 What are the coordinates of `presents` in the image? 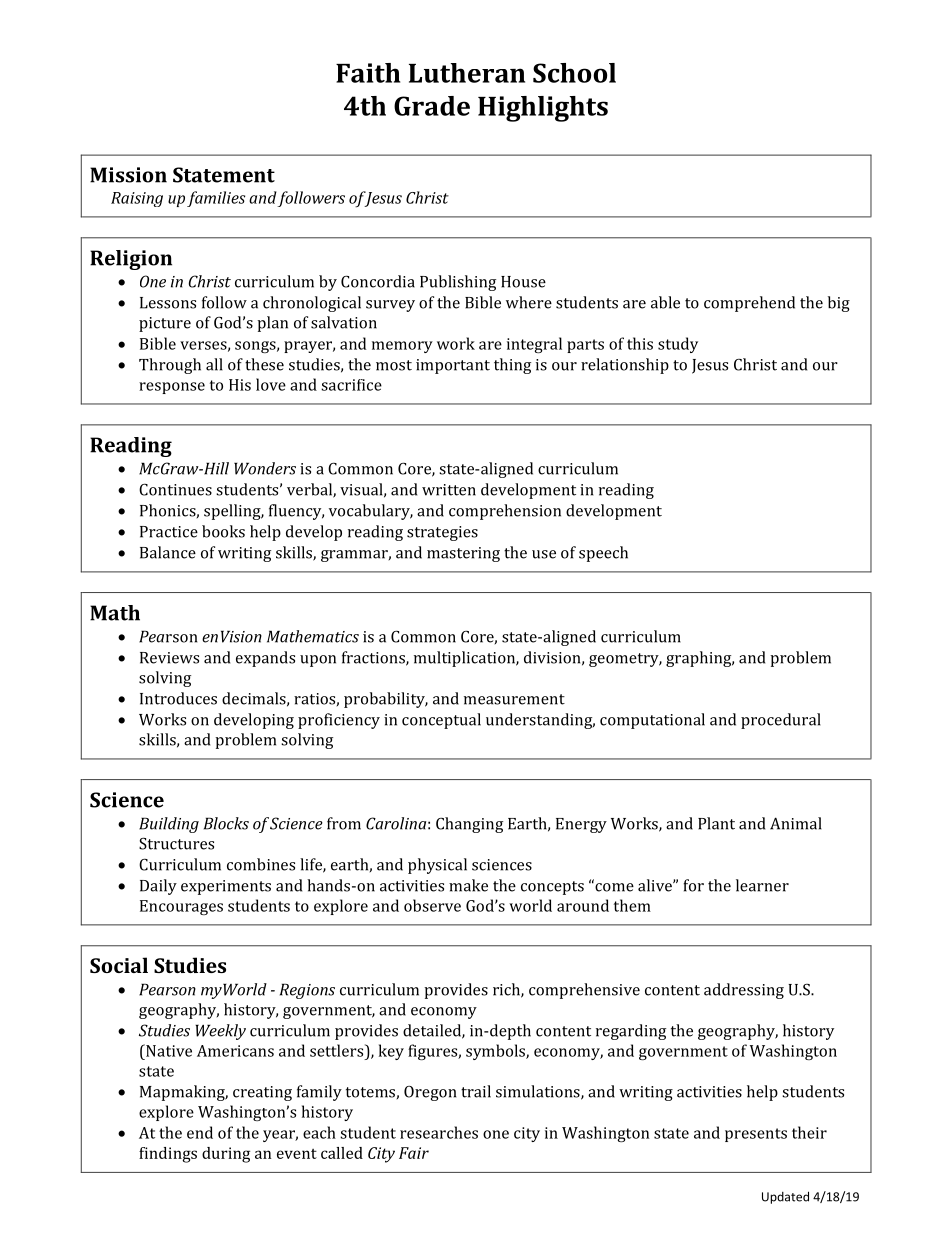 It's located at (756, 1135).
